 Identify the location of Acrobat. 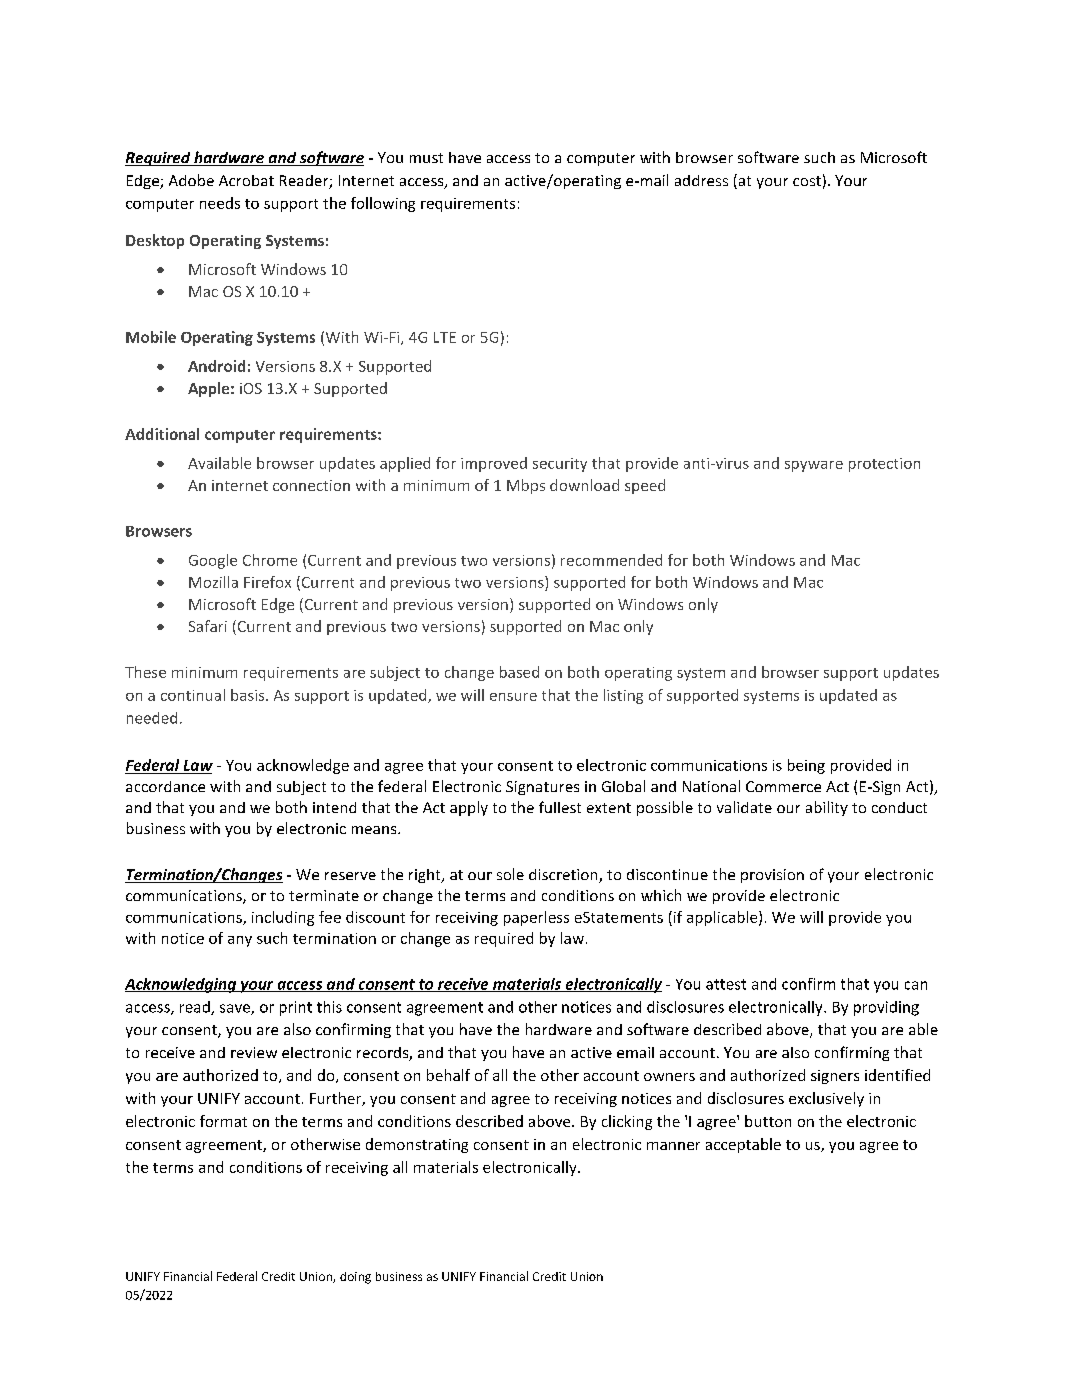
(246, 180).
